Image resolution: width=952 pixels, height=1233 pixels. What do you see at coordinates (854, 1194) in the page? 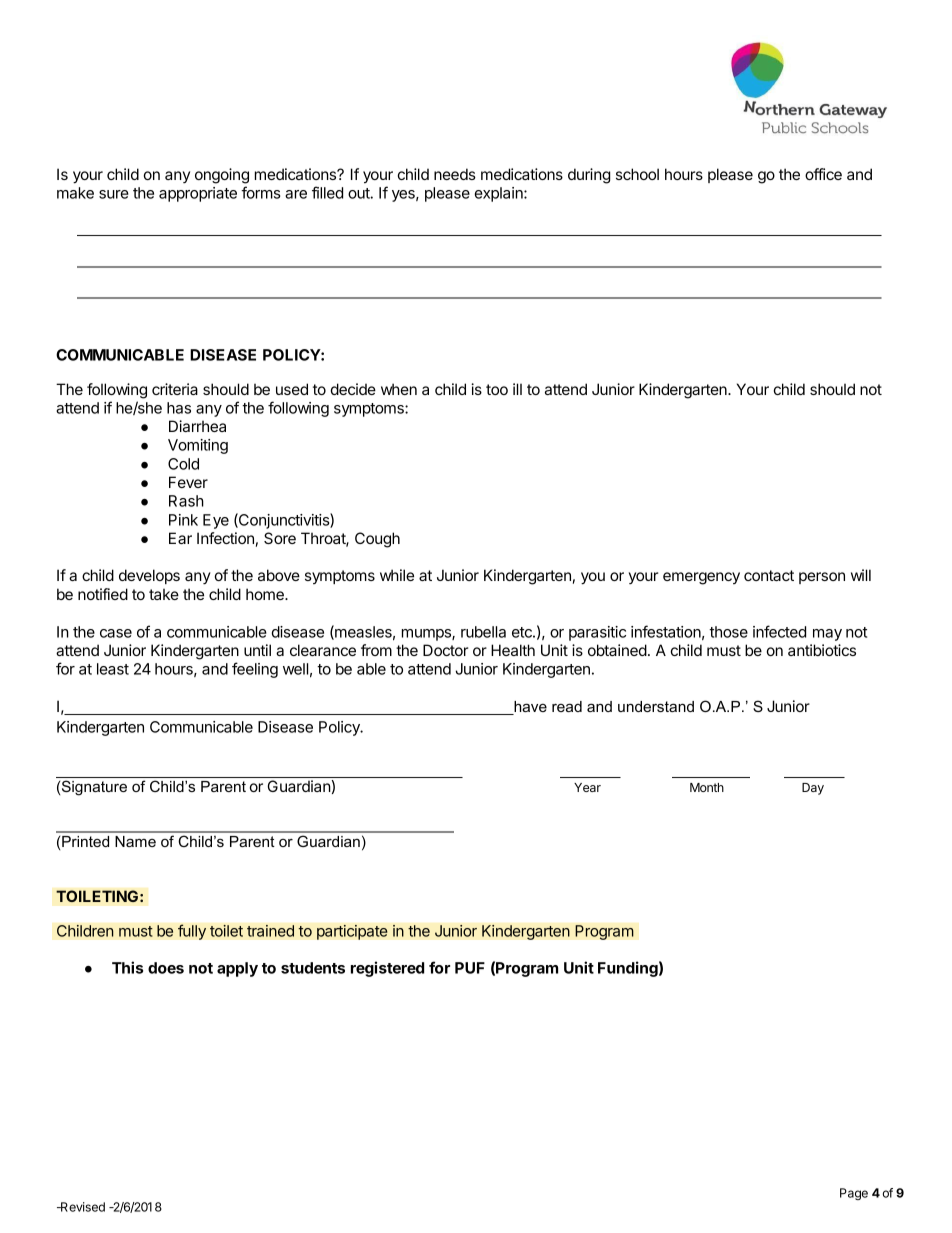
I see `Page` at bounding box center [854, 1194].
